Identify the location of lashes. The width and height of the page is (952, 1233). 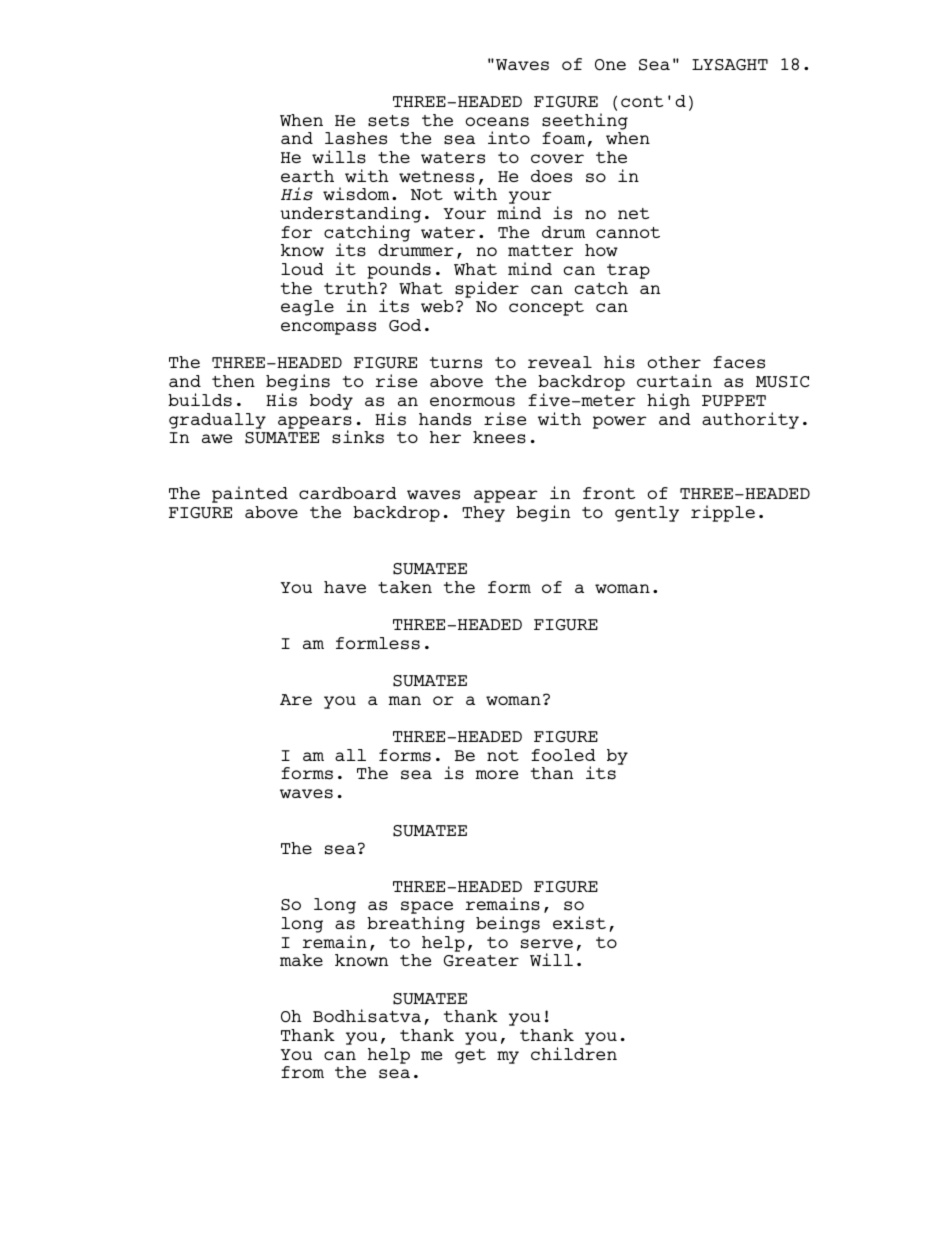
(356, 138).
